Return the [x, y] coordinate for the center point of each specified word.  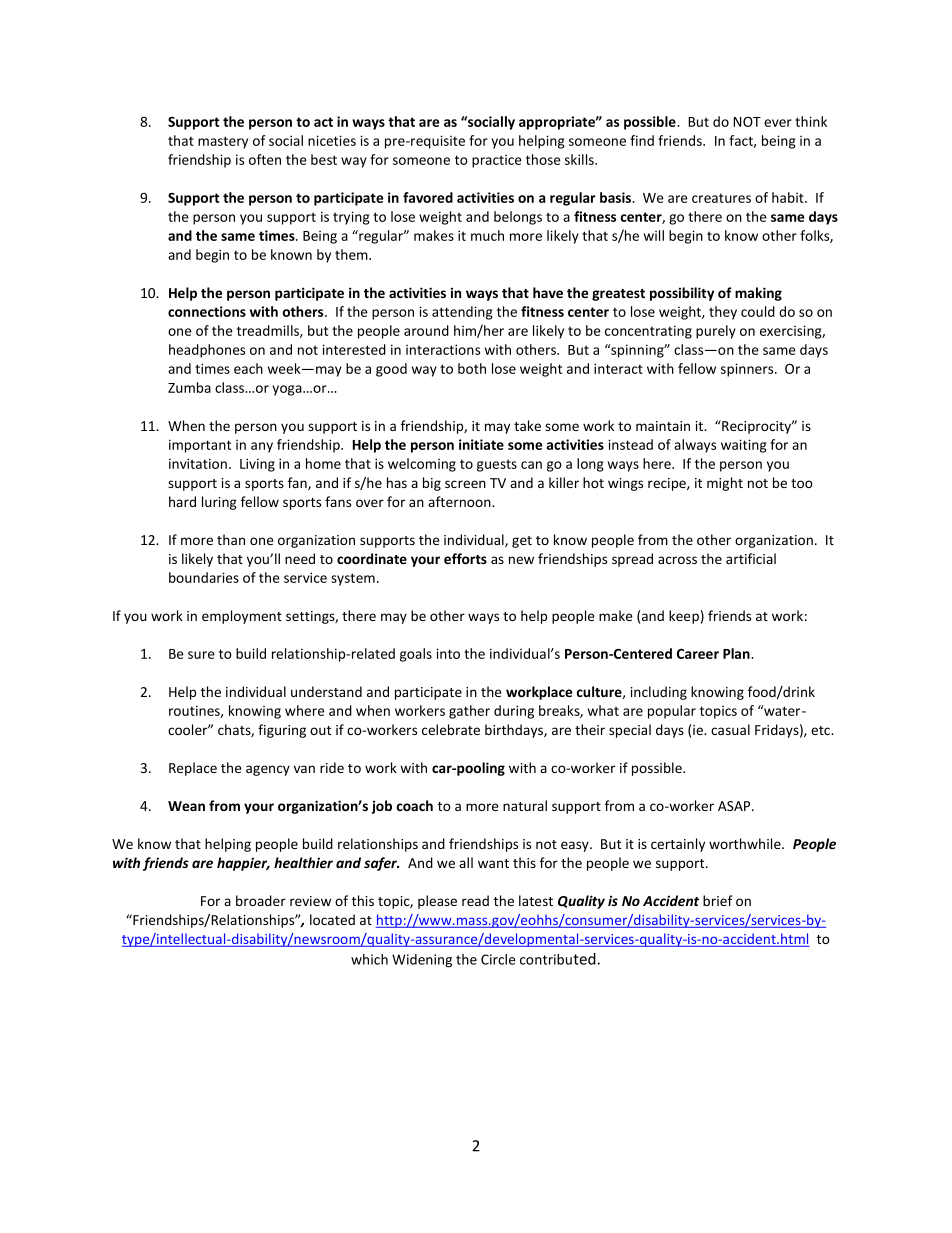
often [265, 159]
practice [497, 161]
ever [778, 123]
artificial [751, 558]
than [231, 539]
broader [261, 900]
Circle [498, 959]
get [522, 542]
